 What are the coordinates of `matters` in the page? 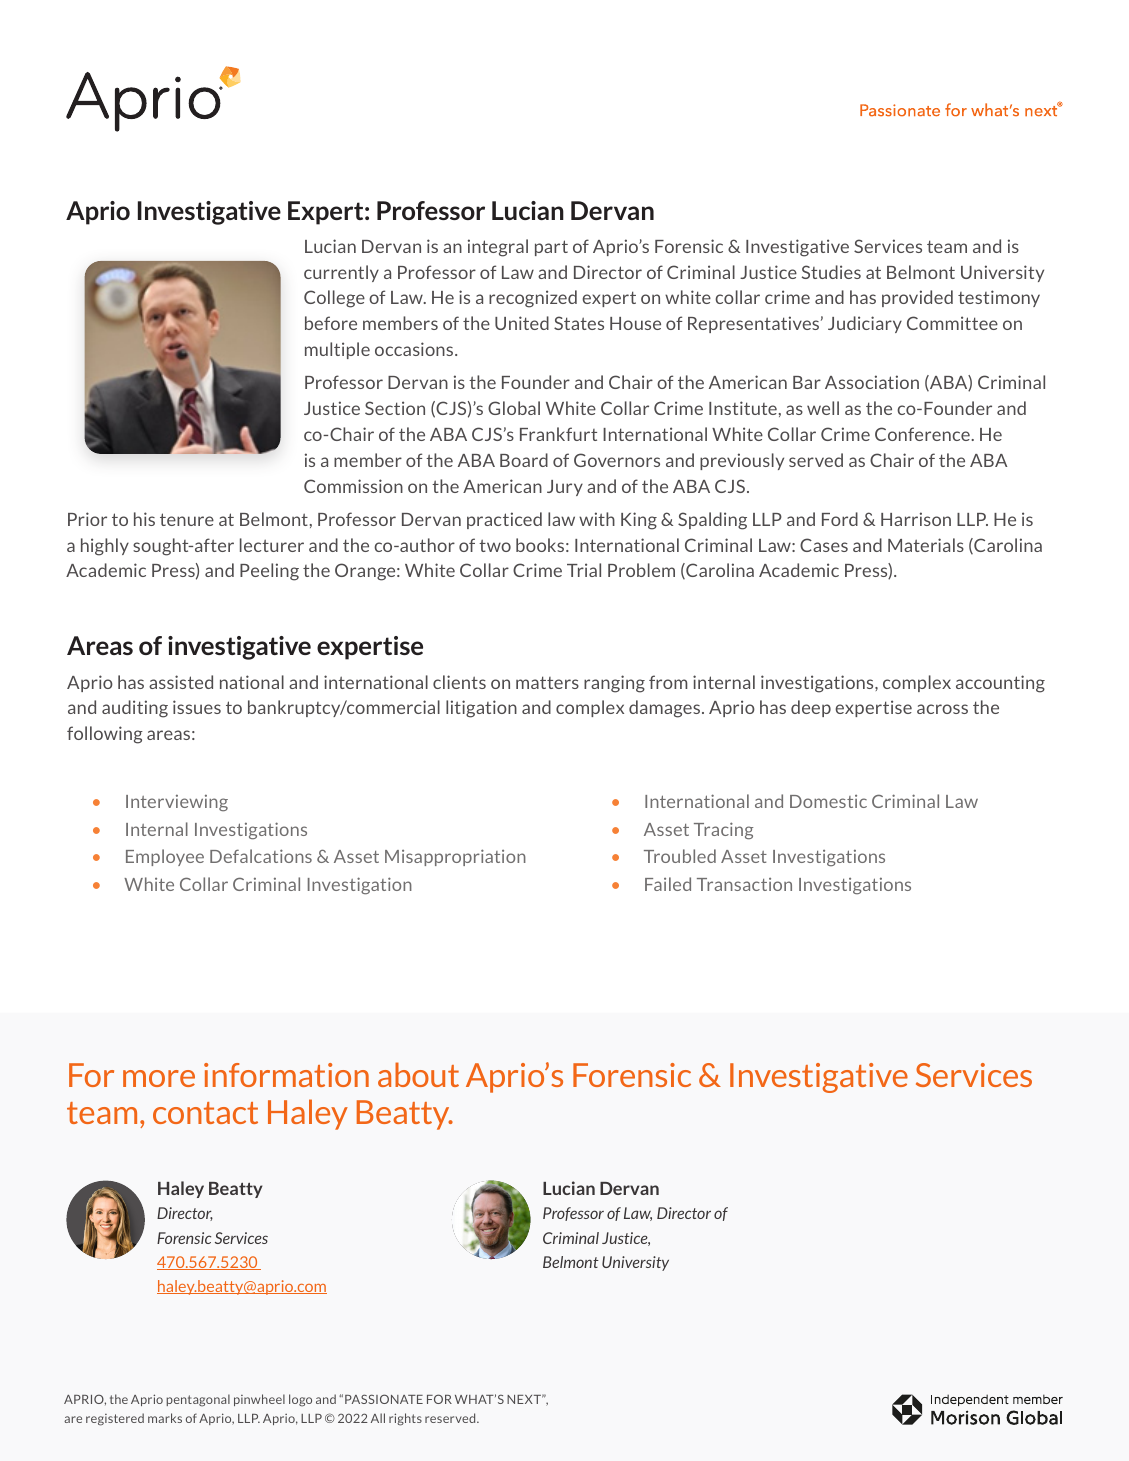 It's located at (547, 682).
